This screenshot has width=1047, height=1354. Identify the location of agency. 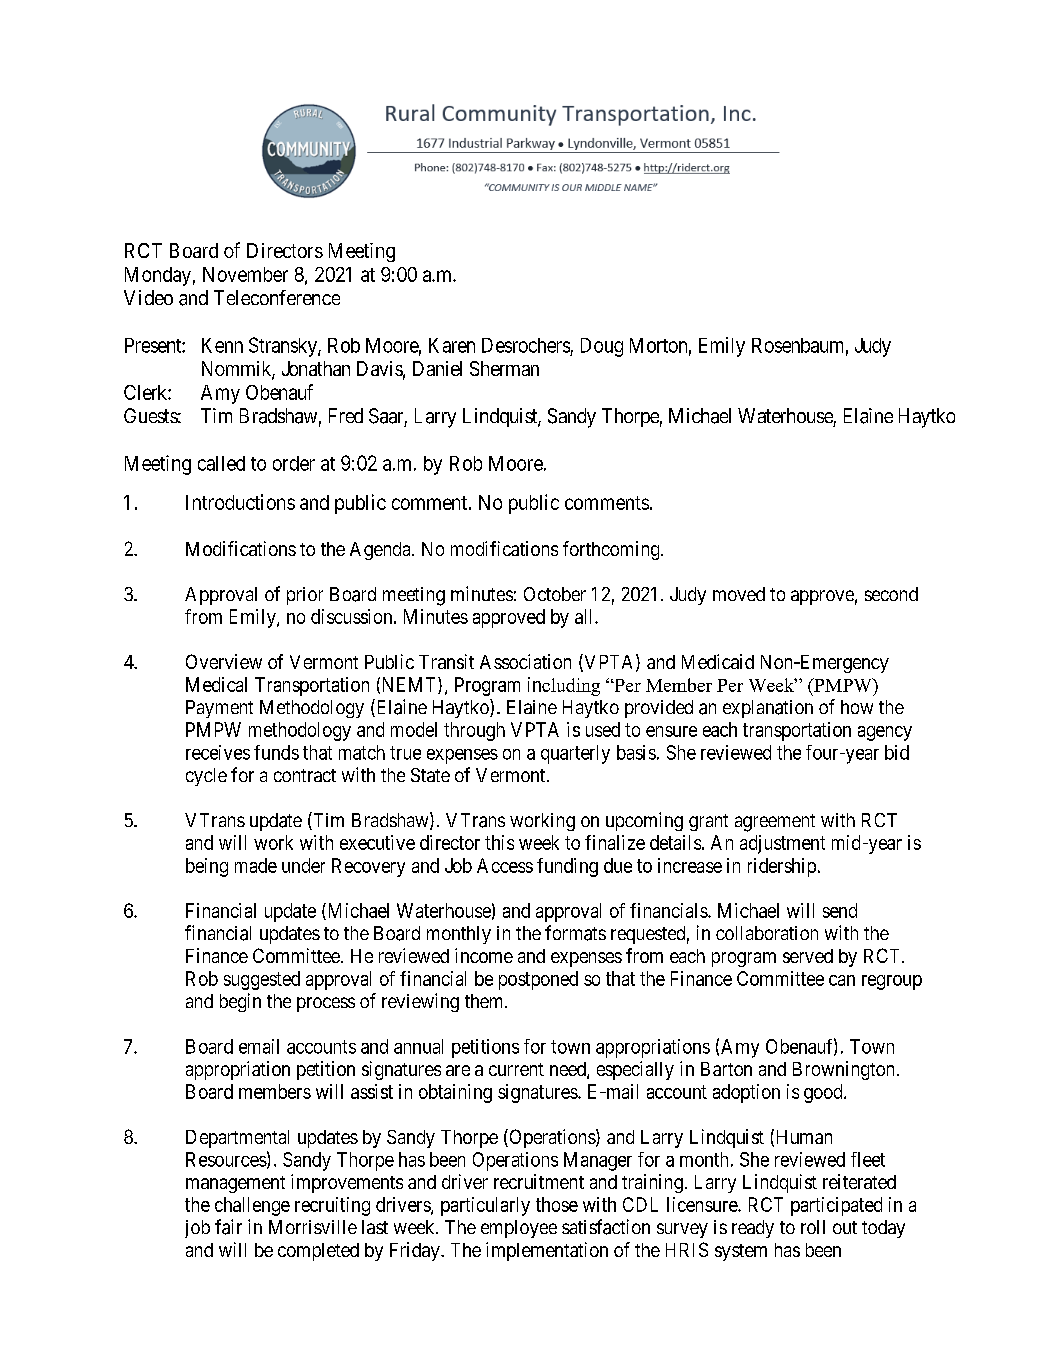
(885, 733).
